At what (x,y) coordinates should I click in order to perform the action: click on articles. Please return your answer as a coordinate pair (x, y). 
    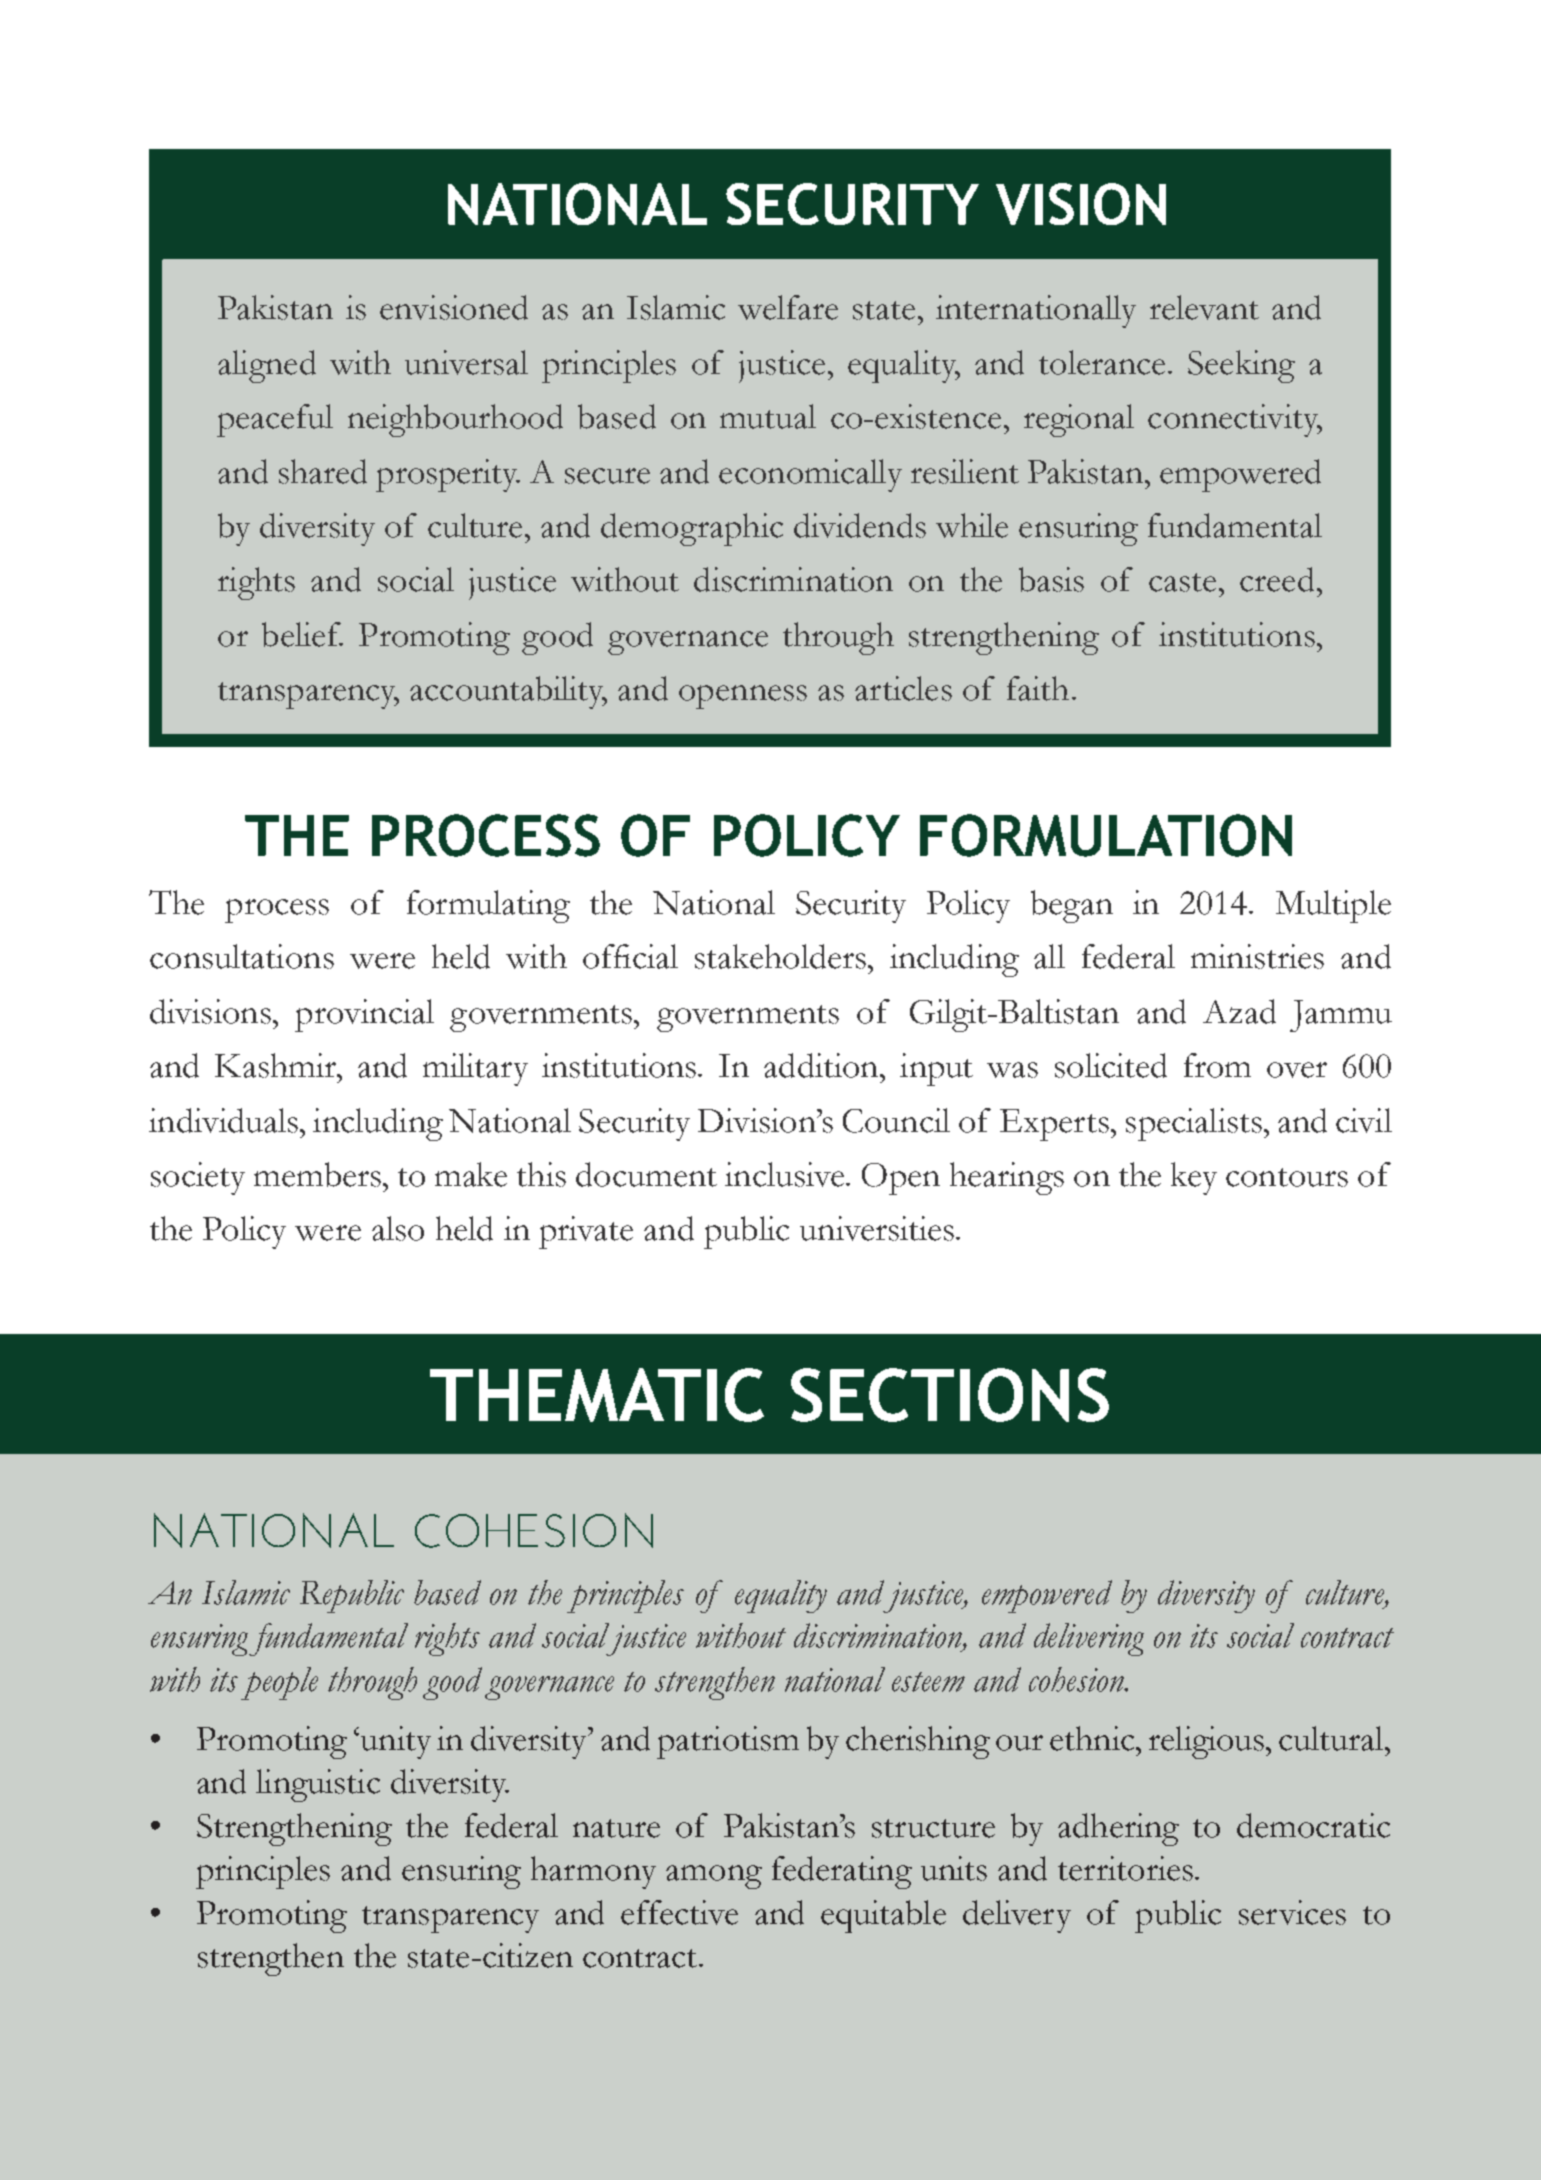
    Looking at the image, I should click on (903, 688).
